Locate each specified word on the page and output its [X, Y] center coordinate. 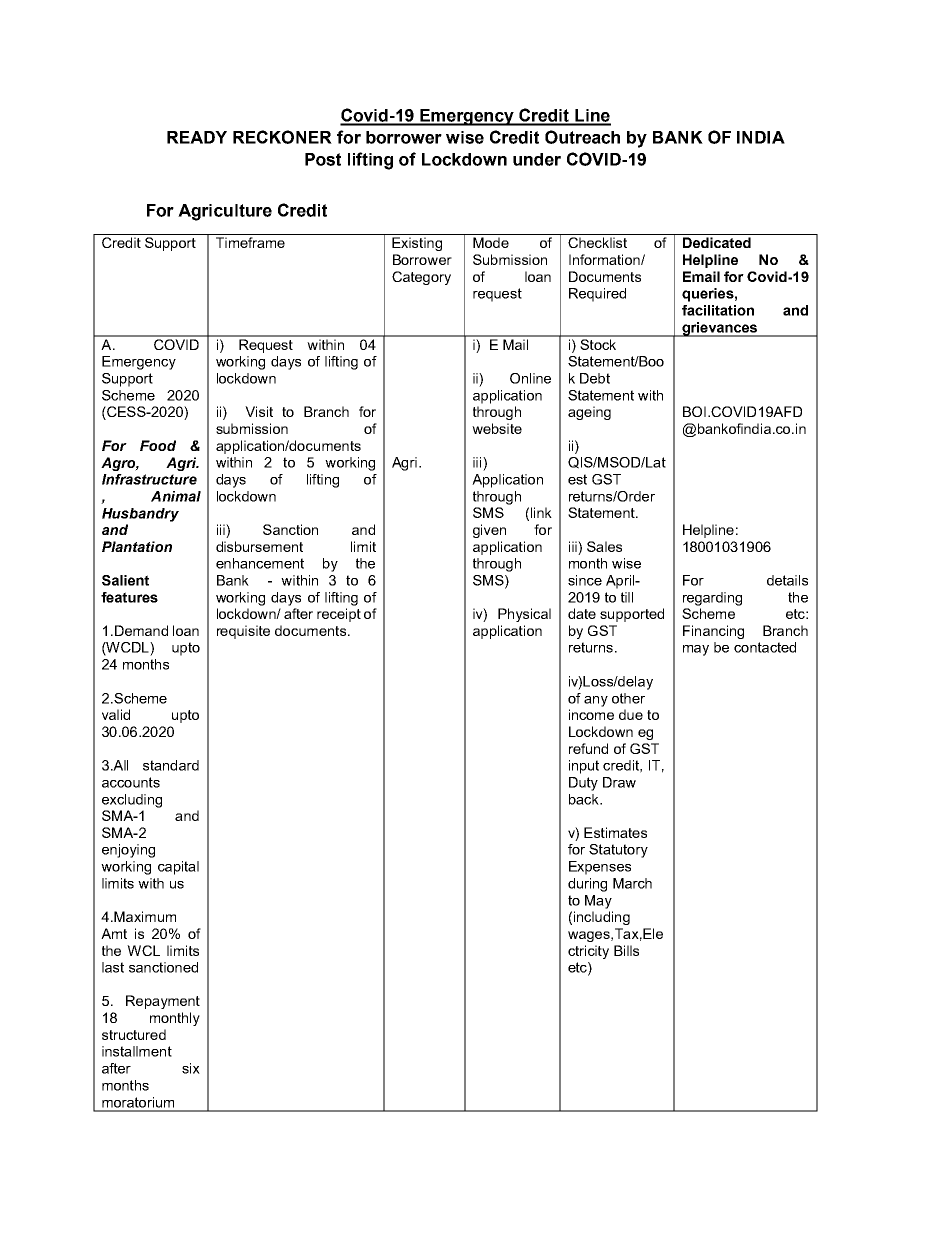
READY [197, 137]
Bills [626, 950]
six [191, 1068]
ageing [589, 413]
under [537, 159]
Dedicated [717, 242]
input [584, 767]
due [631, 714]
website [497, 428]
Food [158, 445]
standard [171, 765]
